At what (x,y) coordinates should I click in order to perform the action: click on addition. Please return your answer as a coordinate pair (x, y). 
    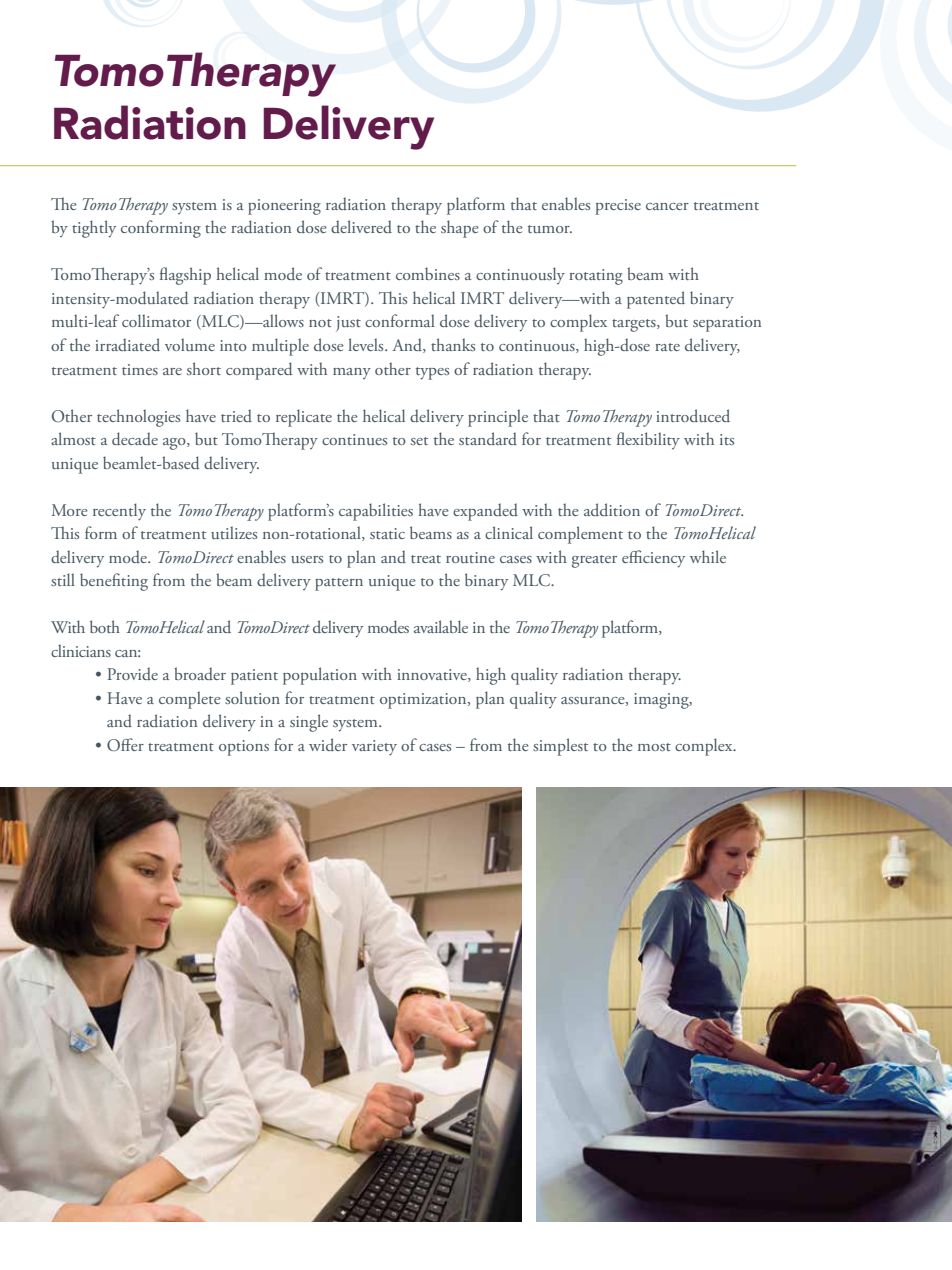
    Looking at the image, I should click on (612, 509).
